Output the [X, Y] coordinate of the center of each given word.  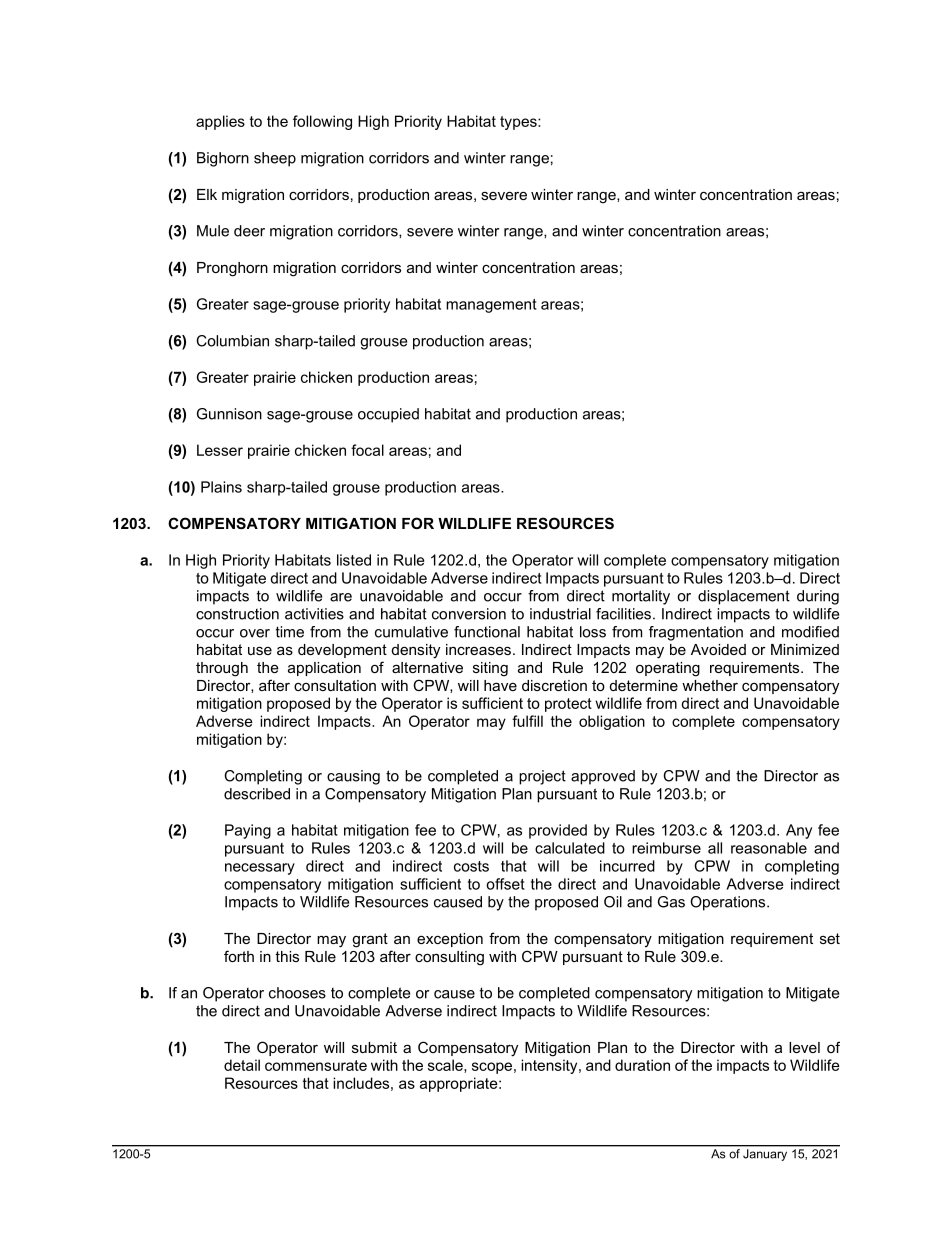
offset [505, 884]
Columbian [232, 341]
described [257, 794]
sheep [275, 159]
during [818, 597]
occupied [388, 415]
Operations [729, 903]
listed [354, 560]
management [491, 306]
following [322, 122]
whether [710, 685]
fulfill [527, 721]
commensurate [316, 1065]
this [287, 956]
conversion [469, 614]
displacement [744, 597]
